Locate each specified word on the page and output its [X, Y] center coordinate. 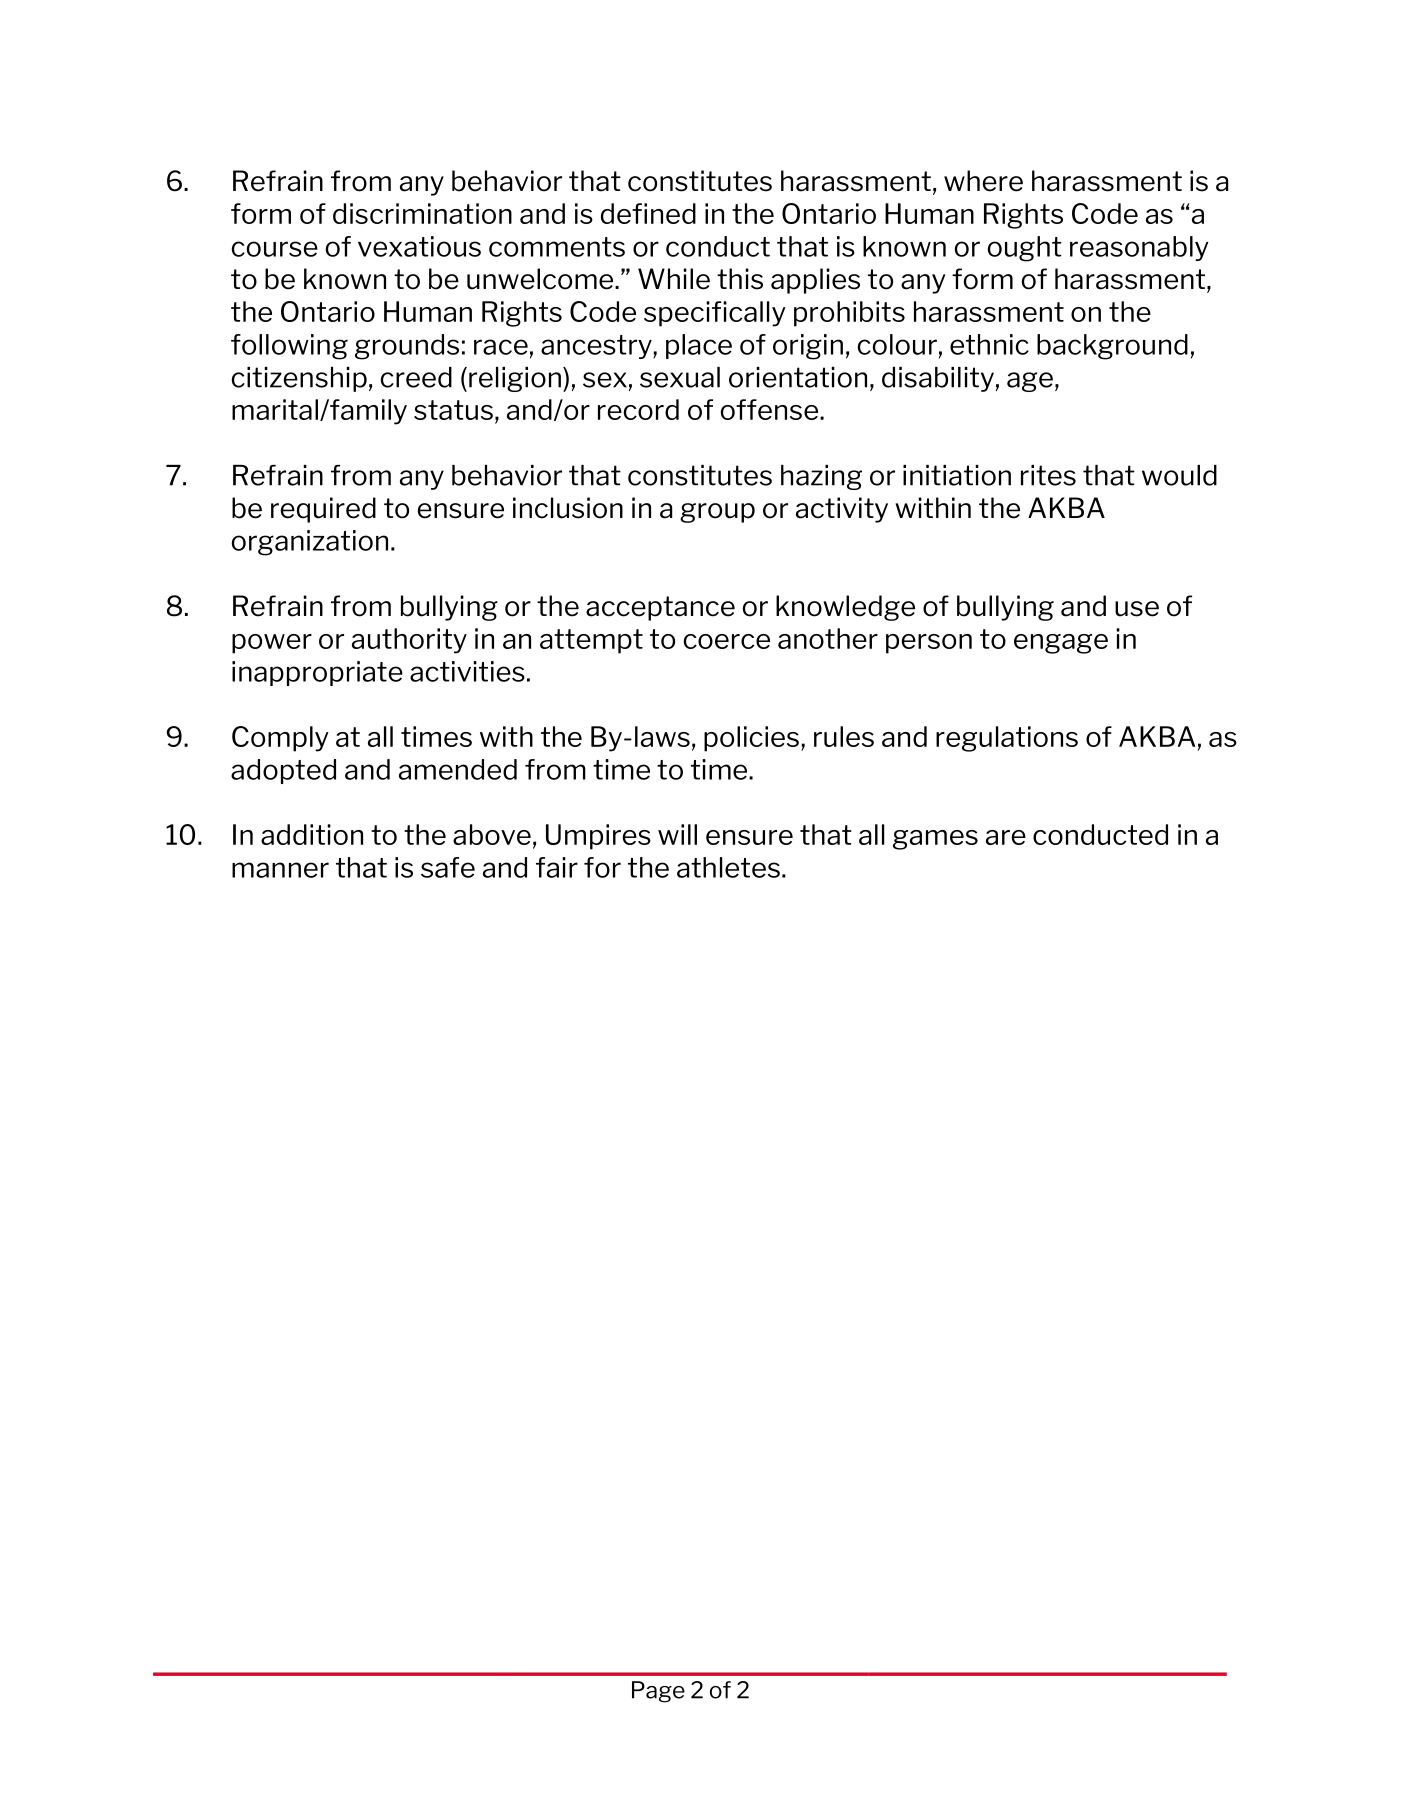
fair [557, 867]
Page [658, 1692]
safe [448, 867]
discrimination [422, 213]
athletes [728, 867]
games [935, 840]
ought [1024, 249]
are [1006, 837]
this [740, 279]
